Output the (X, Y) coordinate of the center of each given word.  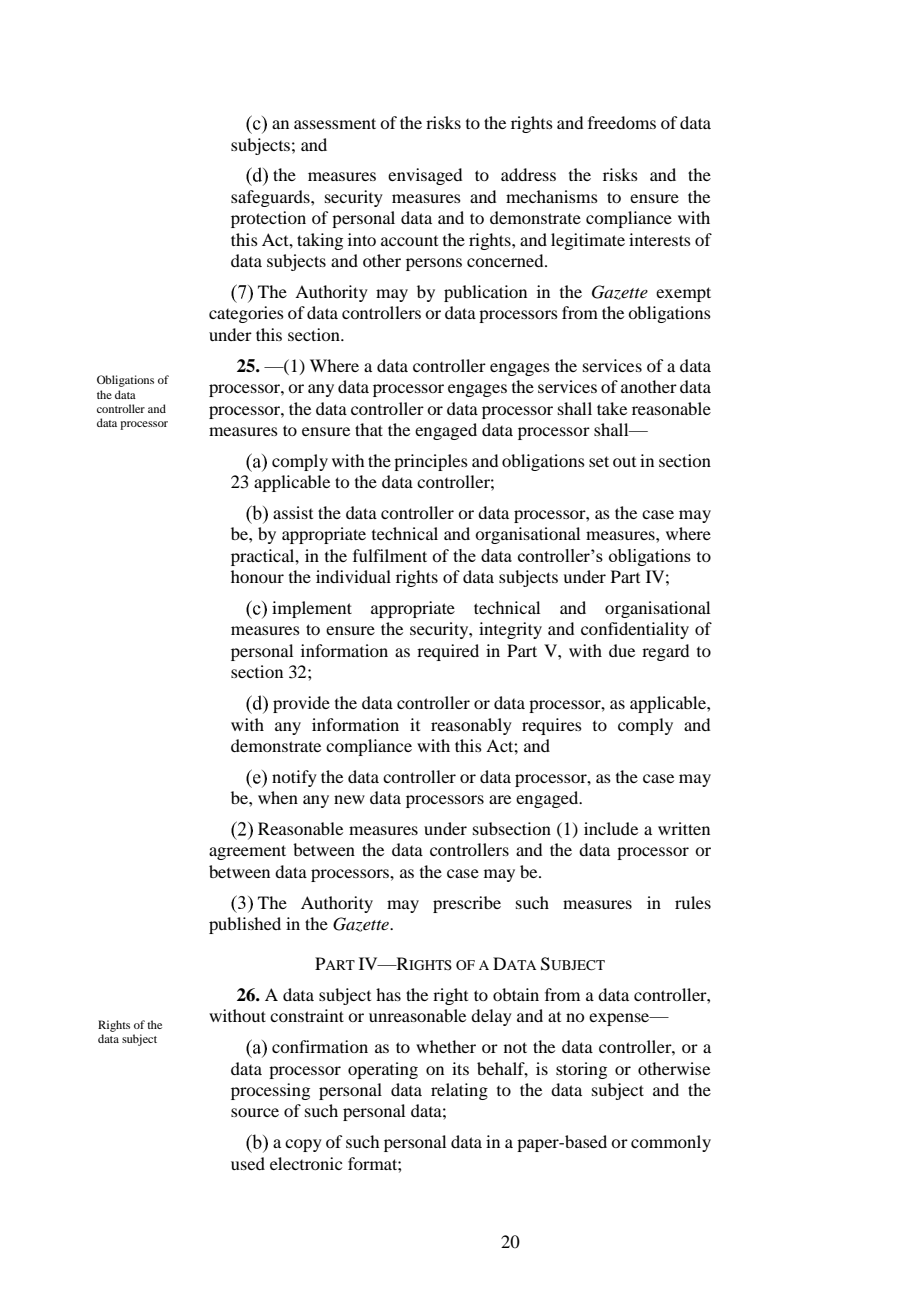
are (500, 799)
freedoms (622, 122)
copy (303, 1145)
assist (293, 512)
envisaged (425, 176)
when (278, 797)
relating (459, 1091)
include (611, 828)
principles (431, 462)
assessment (335, 123)
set (599, 461)
